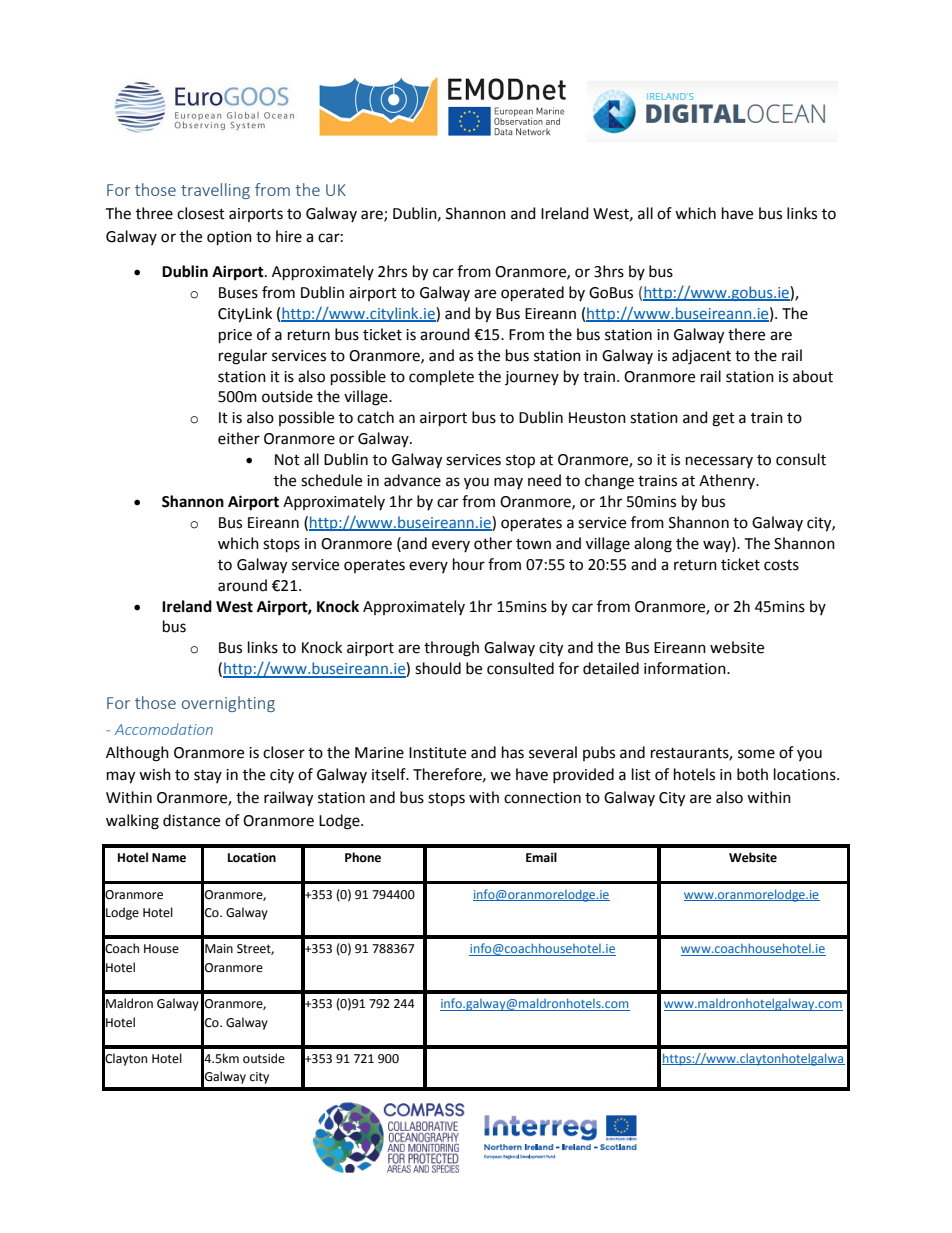 This image has height=1233, width=952. What do you see at coordinates (781, 565) in the image?
I see `costs` at bounding box center [781, 565].
